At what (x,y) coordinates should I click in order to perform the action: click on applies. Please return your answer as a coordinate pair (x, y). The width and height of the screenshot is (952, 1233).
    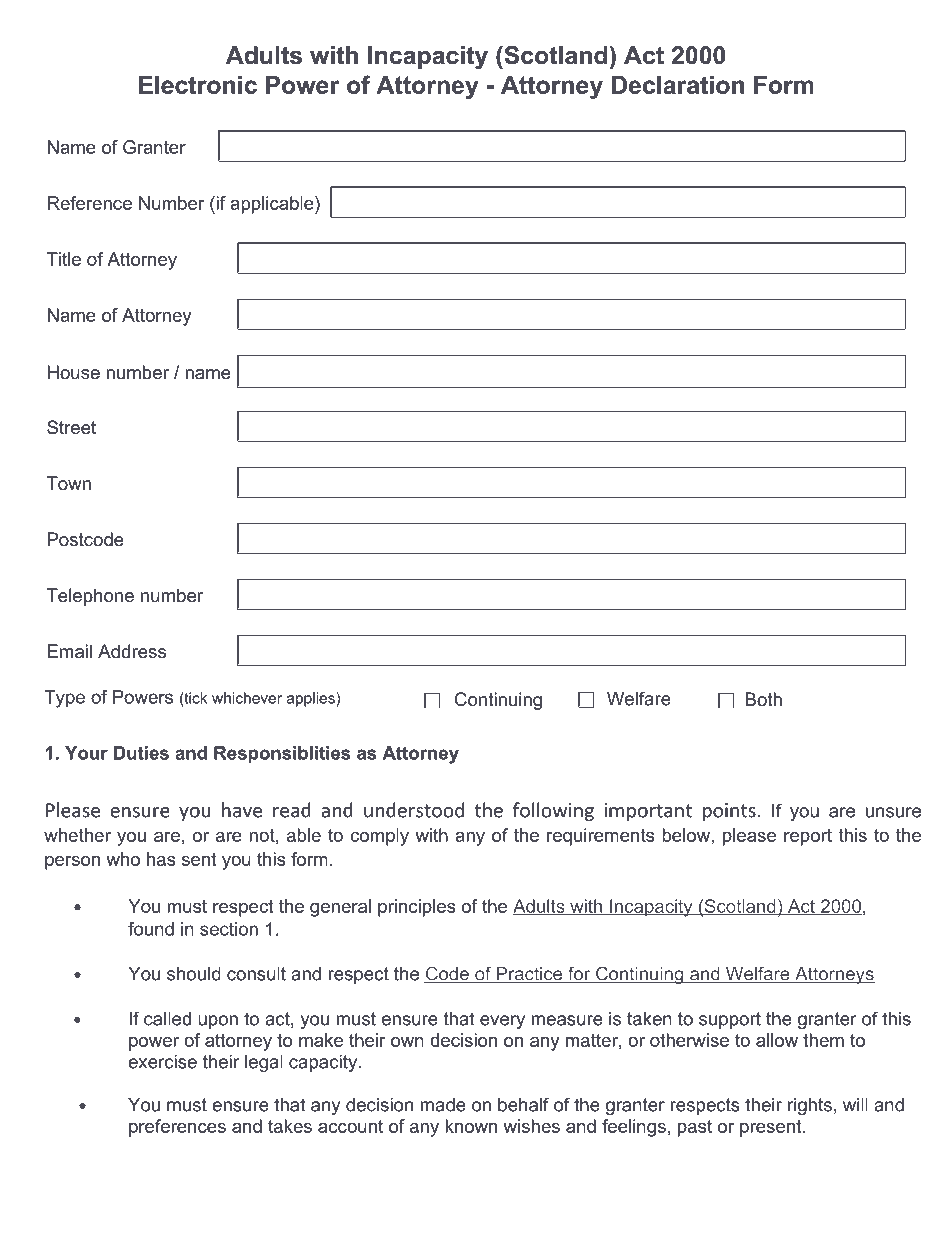
    Looking at the image, I should click on (312, 699).
